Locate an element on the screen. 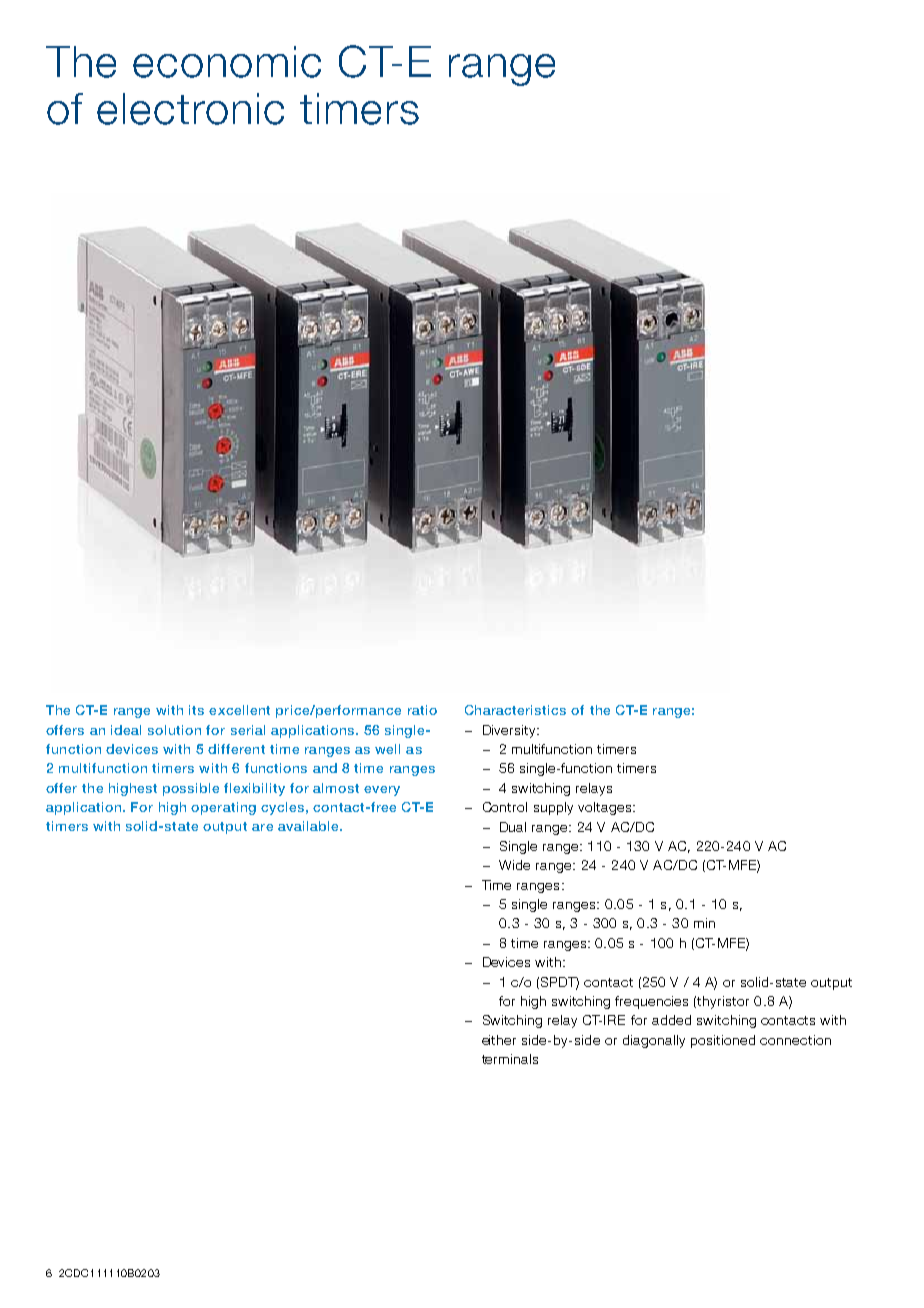  its is located at coordinates (196, 710).
